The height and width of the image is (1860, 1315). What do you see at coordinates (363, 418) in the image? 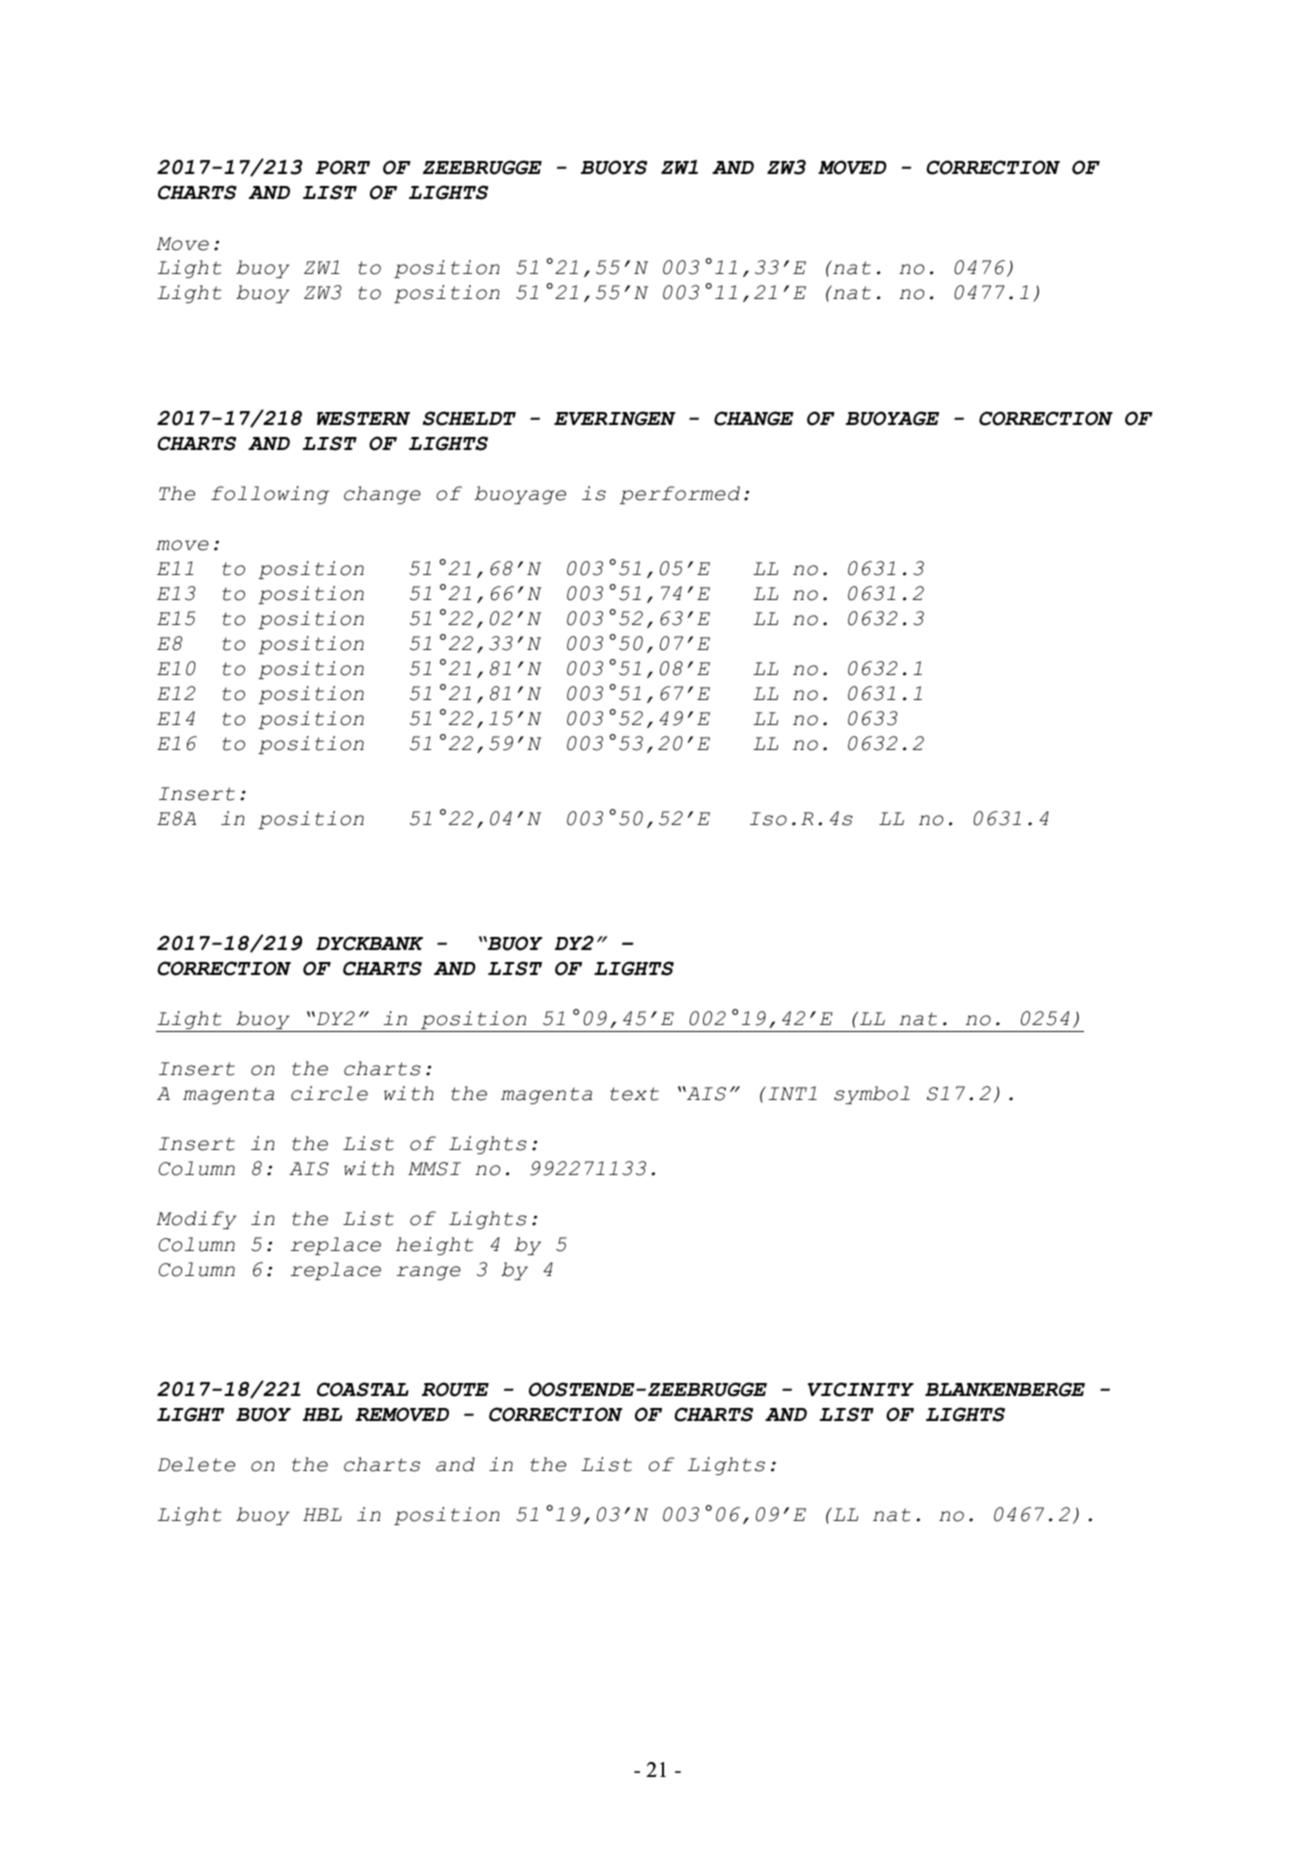
I see `WESTERN` at bounding box center [363, 418].
